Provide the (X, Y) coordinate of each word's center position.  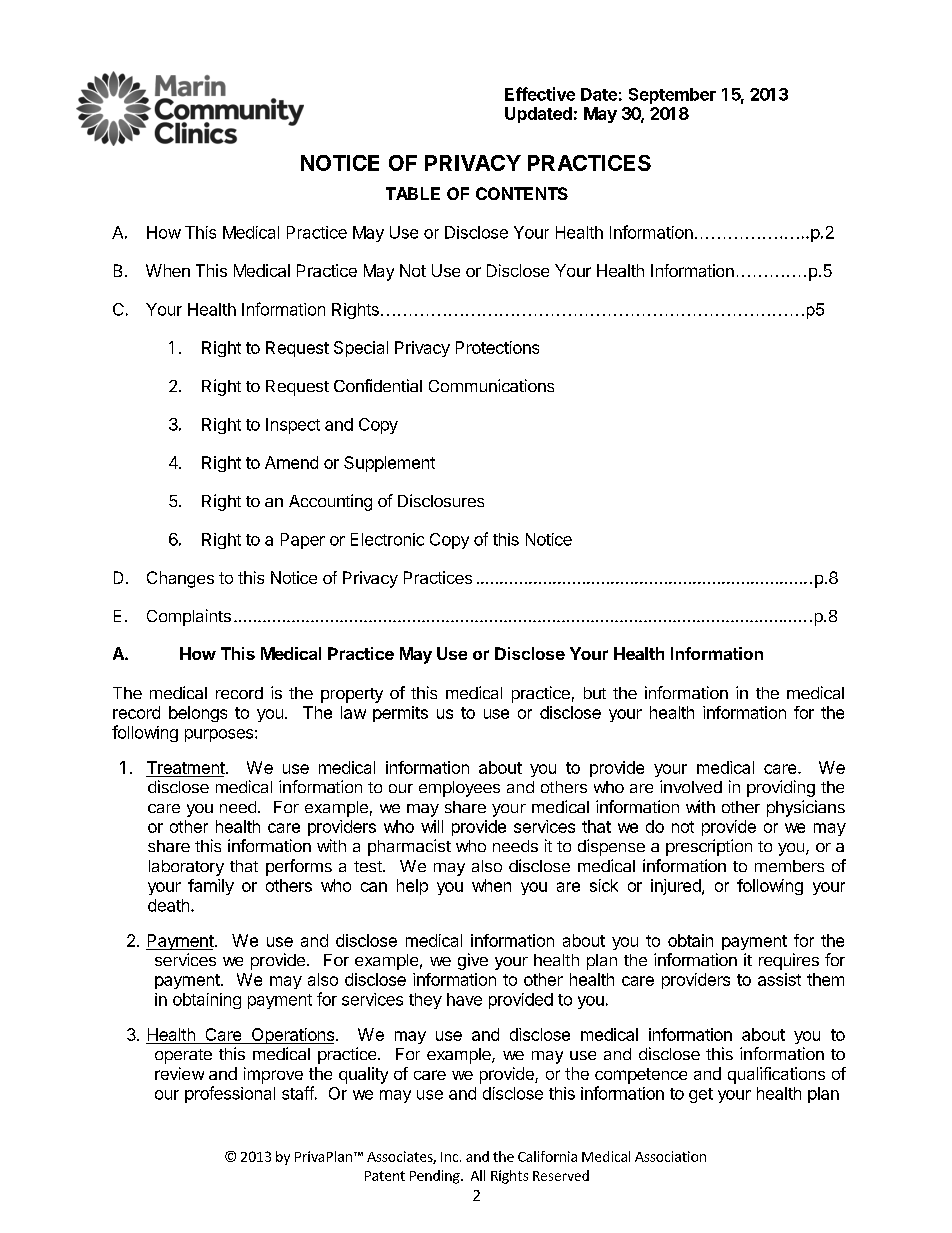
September (672, 96)
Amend (291, 462)
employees (459, 789)
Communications (491, 385)
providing (781, 788)
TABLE (413, 193)
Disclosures (441, 500)
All (478, 1175)
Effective (540, 94)
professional (230, 1094)
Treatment (186, 767)
